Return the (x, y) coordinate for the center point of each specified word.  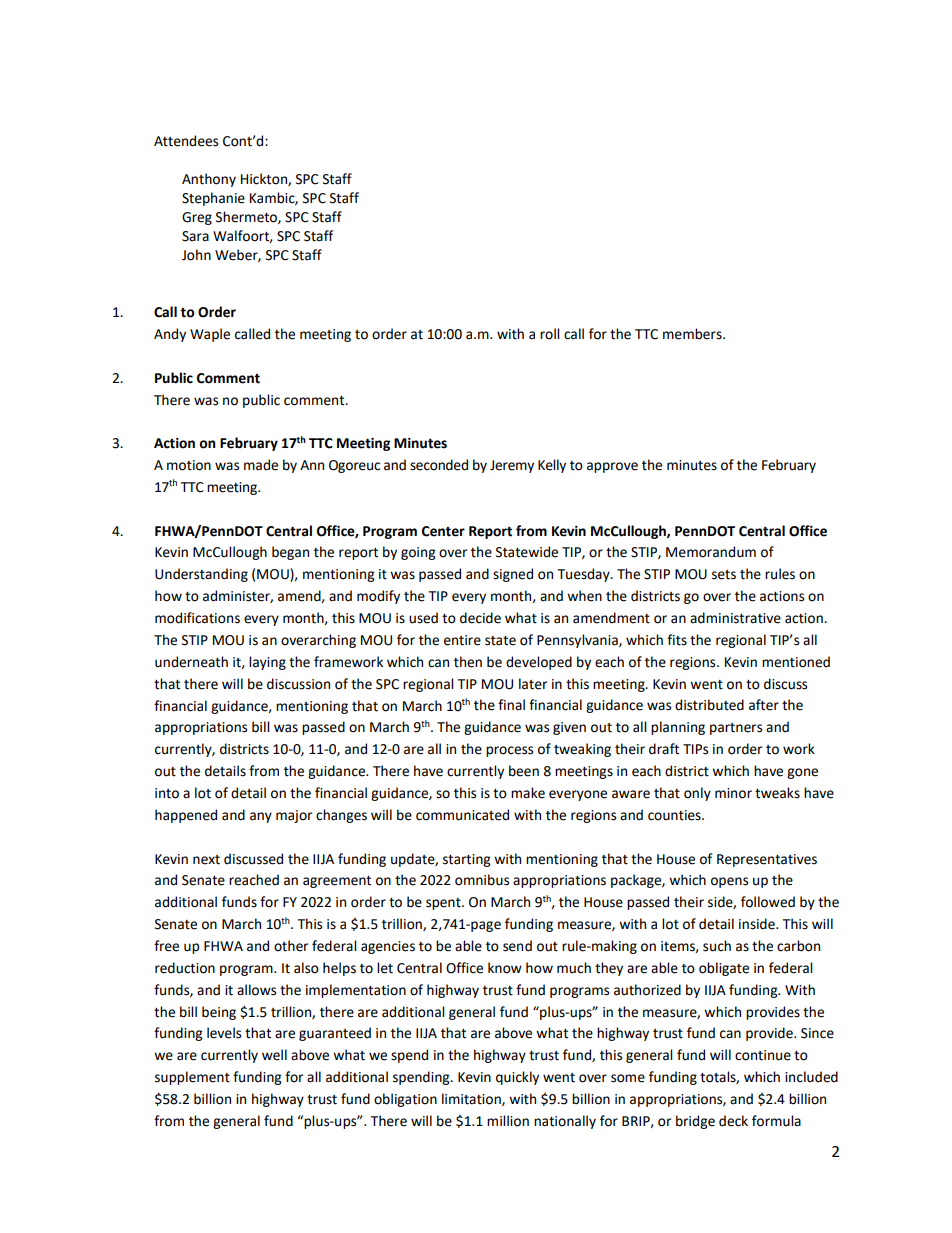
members (693, 334)
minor (733, 793)
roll (549, 334)
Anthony (209, 180)
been (524, 771)
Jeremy (512, 466)
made (261, 465)
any (261, 817)
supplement (192, 1078)
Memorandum (711, 552)
